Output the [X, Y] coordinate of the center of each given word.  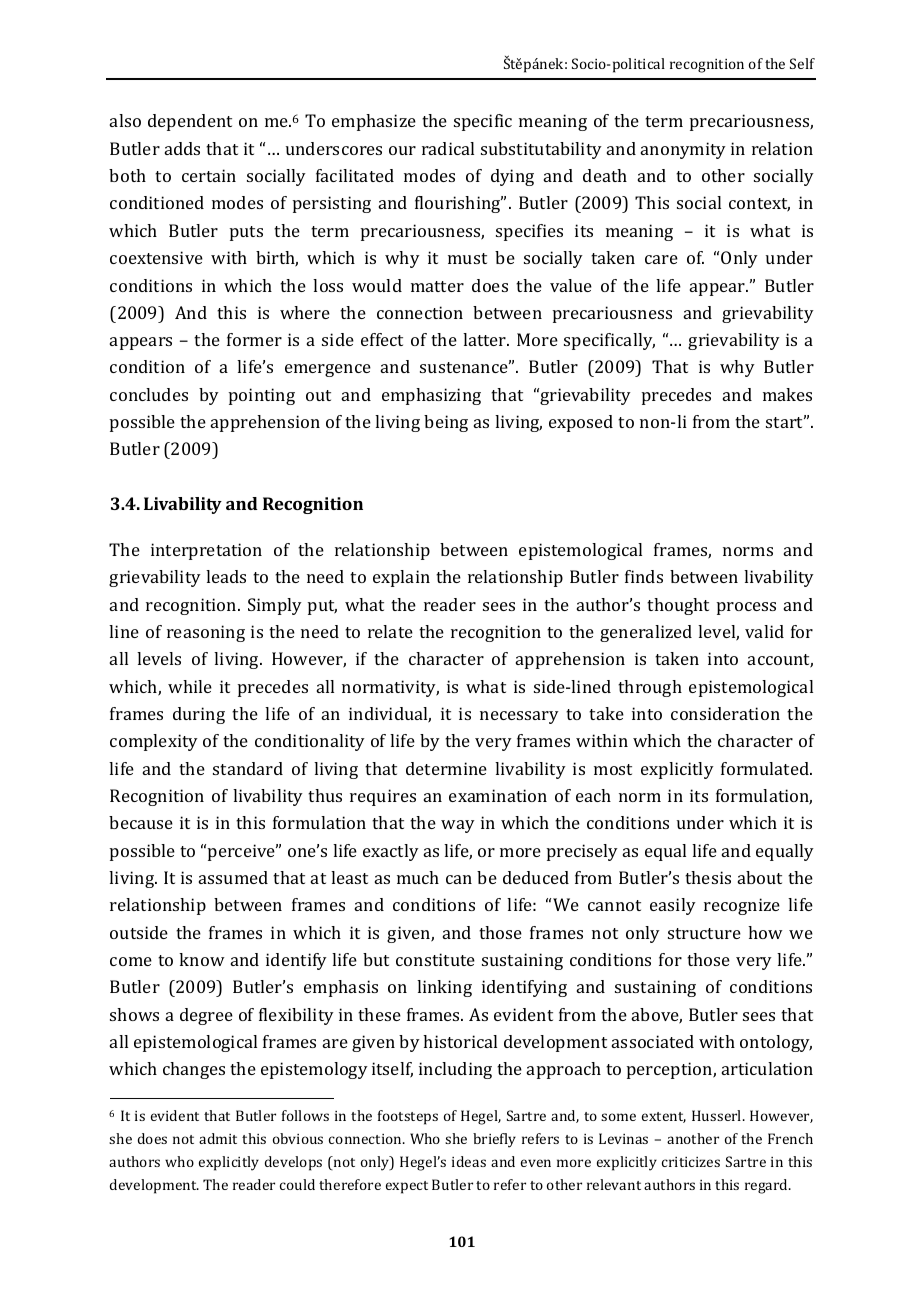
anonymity [683, 150]
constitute [435, 959]
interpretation [206, 551]
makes [787, 394]
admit [218, 1138]
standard [248, 768]
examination [498, 795]
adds [182, 148]
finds [644, 576]
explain [401, 578]
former [254, 339]
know [202, 959]
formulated [766, 768]
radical [448, 148]
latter [486, 339]
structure [704, 933]
